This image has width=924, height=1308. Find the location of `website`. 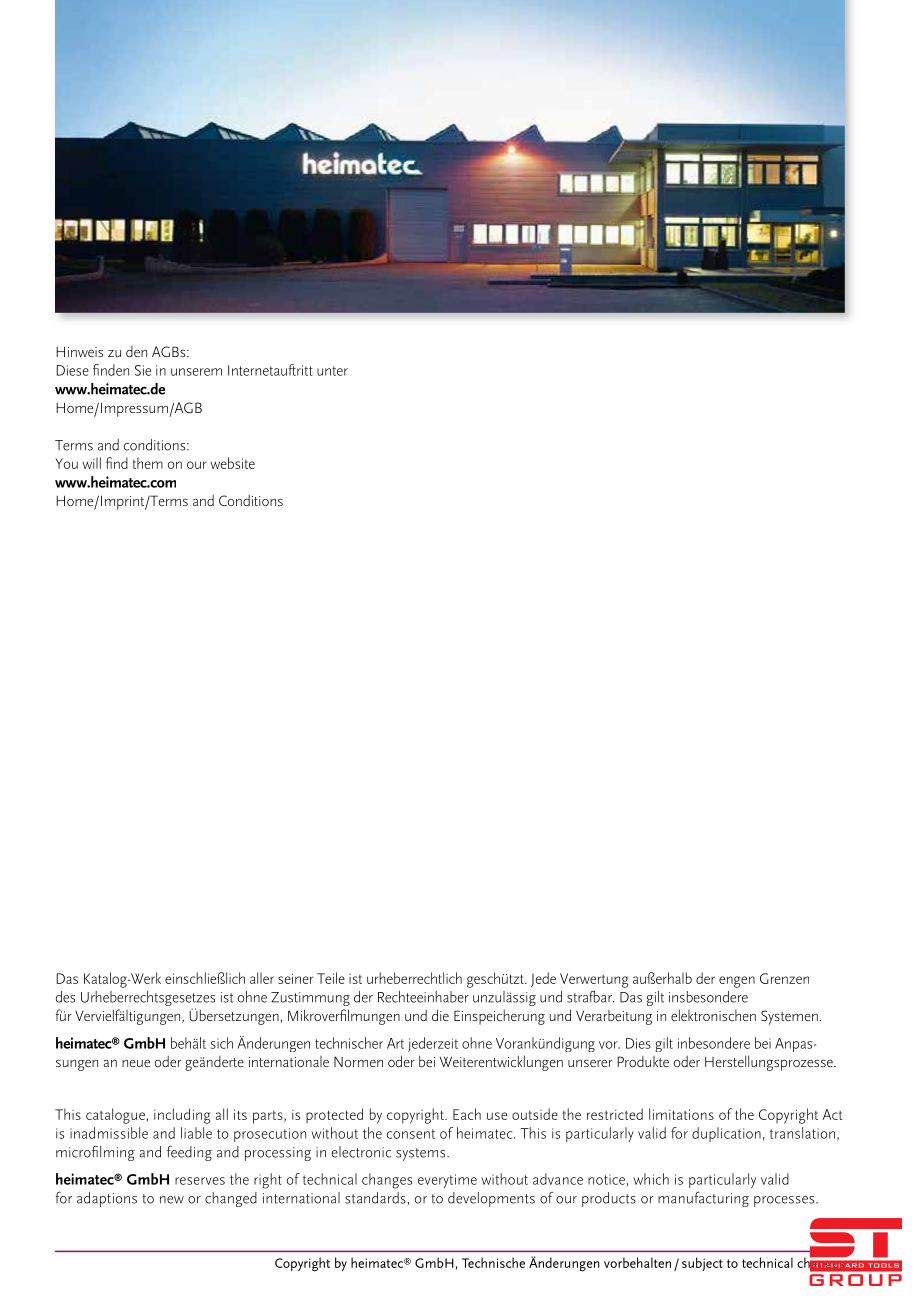

website is located at coordinates (232, 463).
